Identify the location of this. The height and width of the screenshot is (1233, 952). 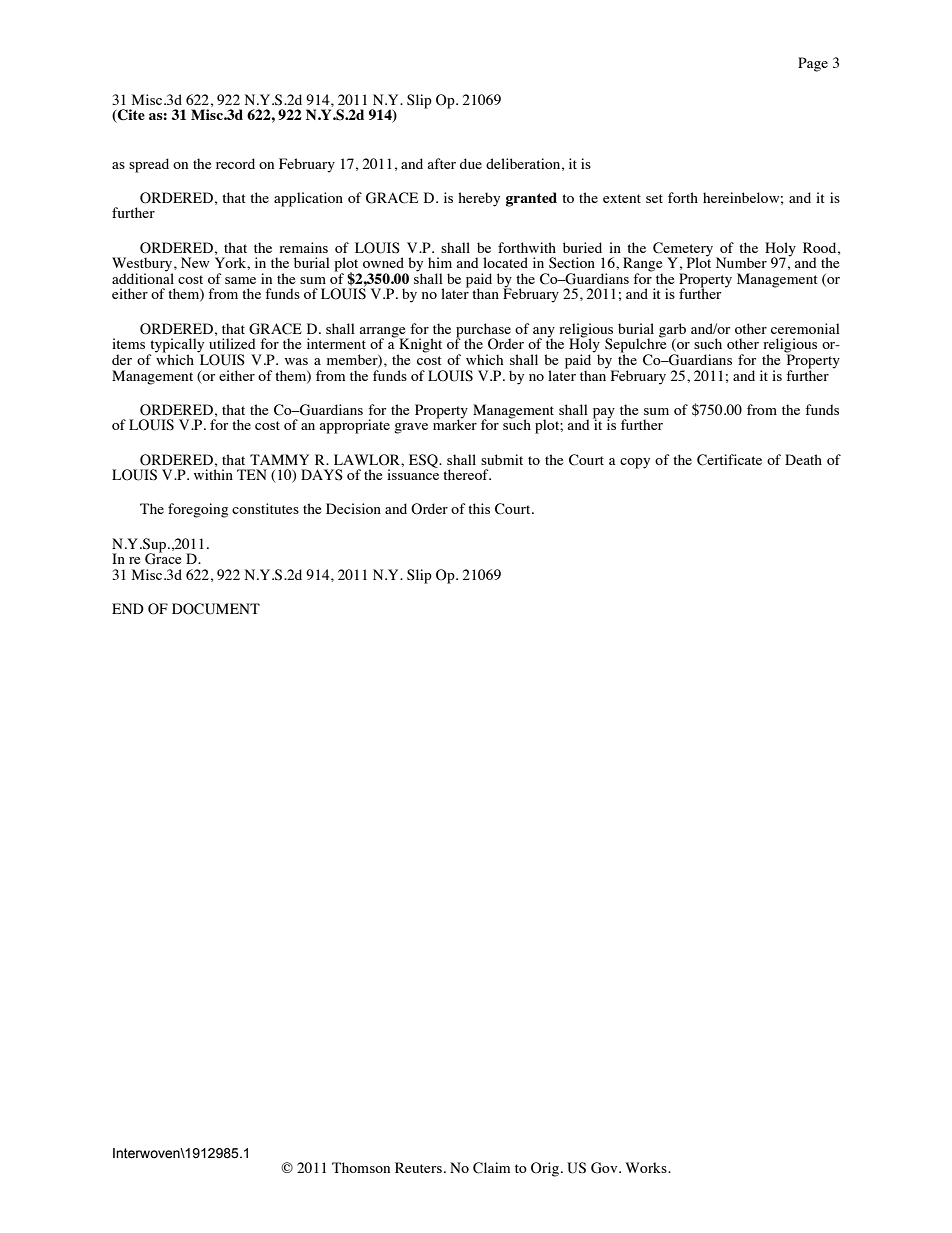
(479, 508).
